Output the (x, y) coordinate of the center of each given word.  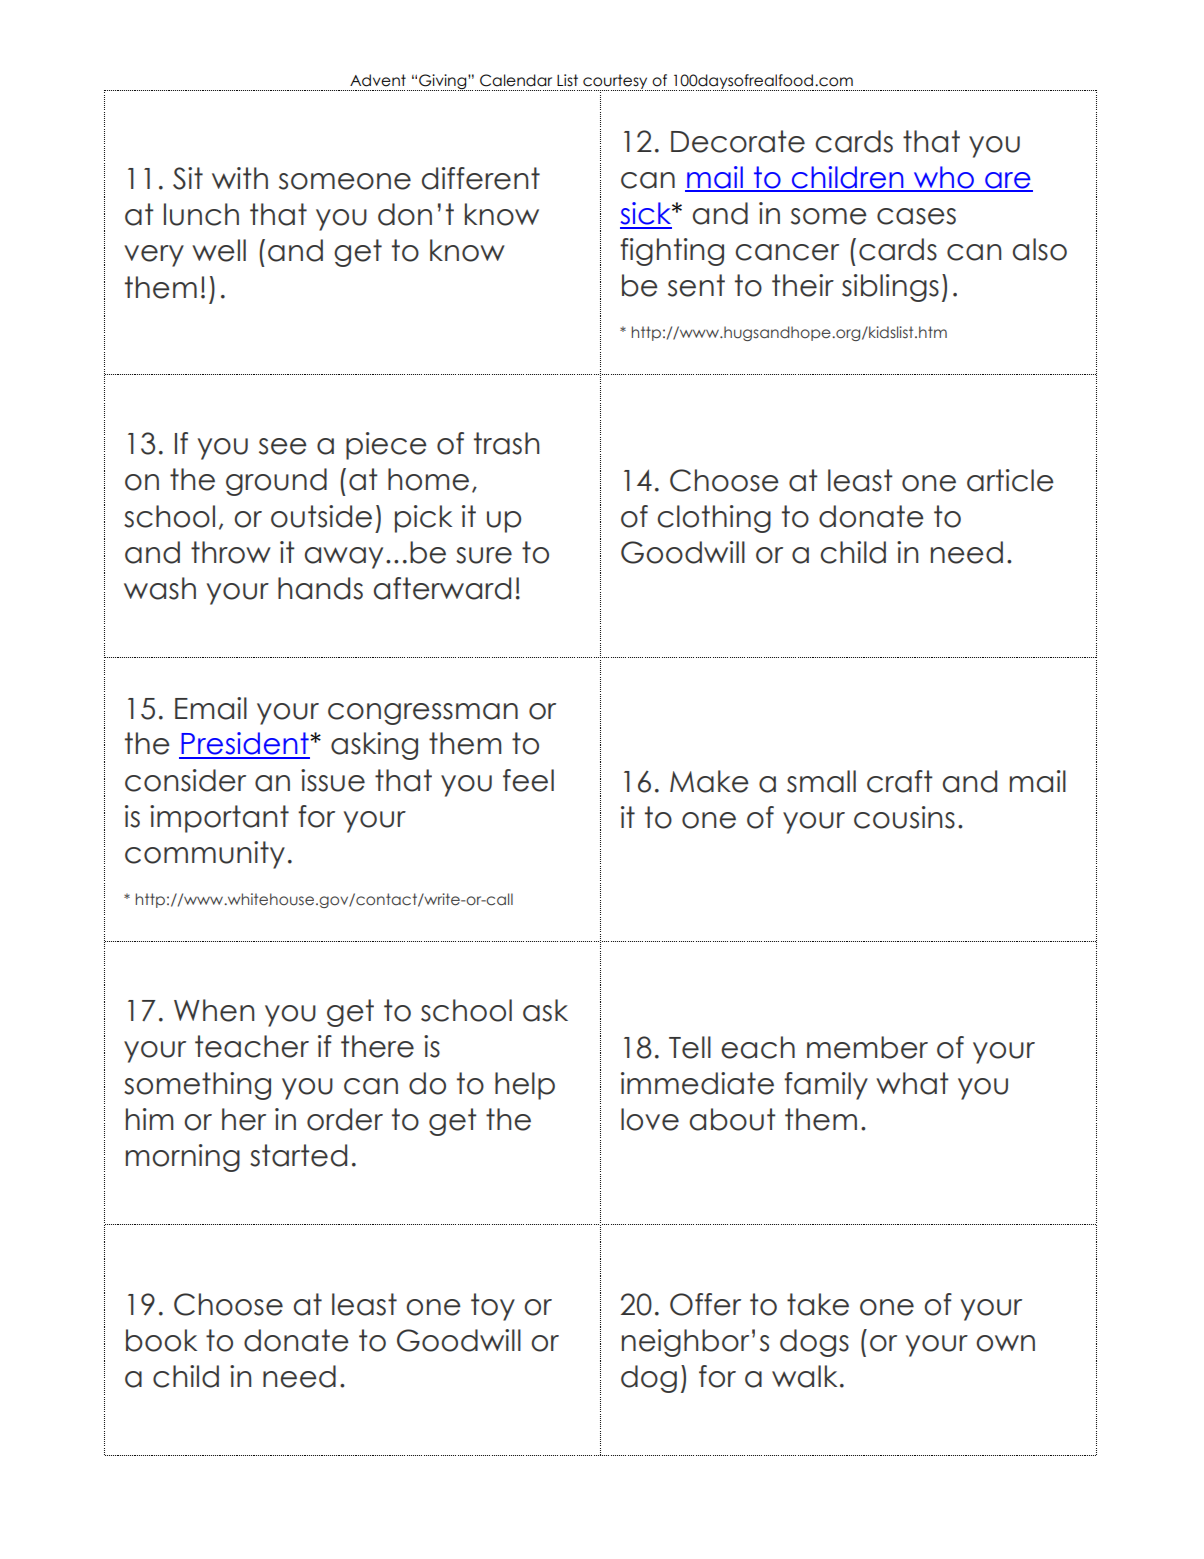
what (912, 1083)
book (161, 1340)
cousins (904, 817)
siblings (890, 288)
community (205, 855)
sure (484, 555)
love (650, 1119)
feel (528, 780)
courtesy (615, 82)
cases (916, 216)
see (283, 446)
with (240, 178)
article (1010, 480)
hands (320, 588)
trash (506, 443)
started (298, 1155)
